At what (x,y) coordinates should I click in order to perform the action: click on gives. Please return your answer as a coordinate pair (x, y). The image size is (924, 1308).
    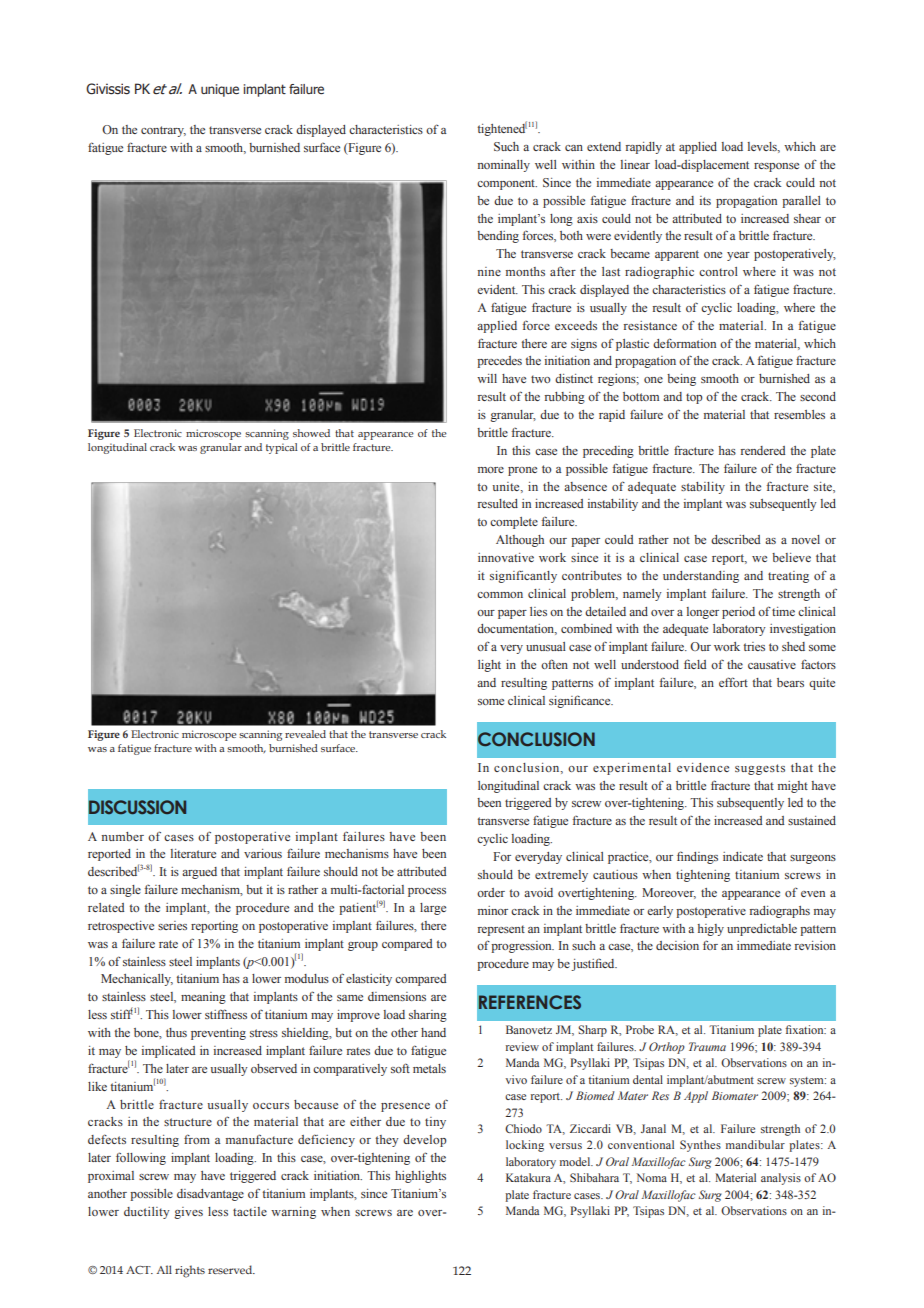
    Looking at the image, I should click on (188, 1213).
